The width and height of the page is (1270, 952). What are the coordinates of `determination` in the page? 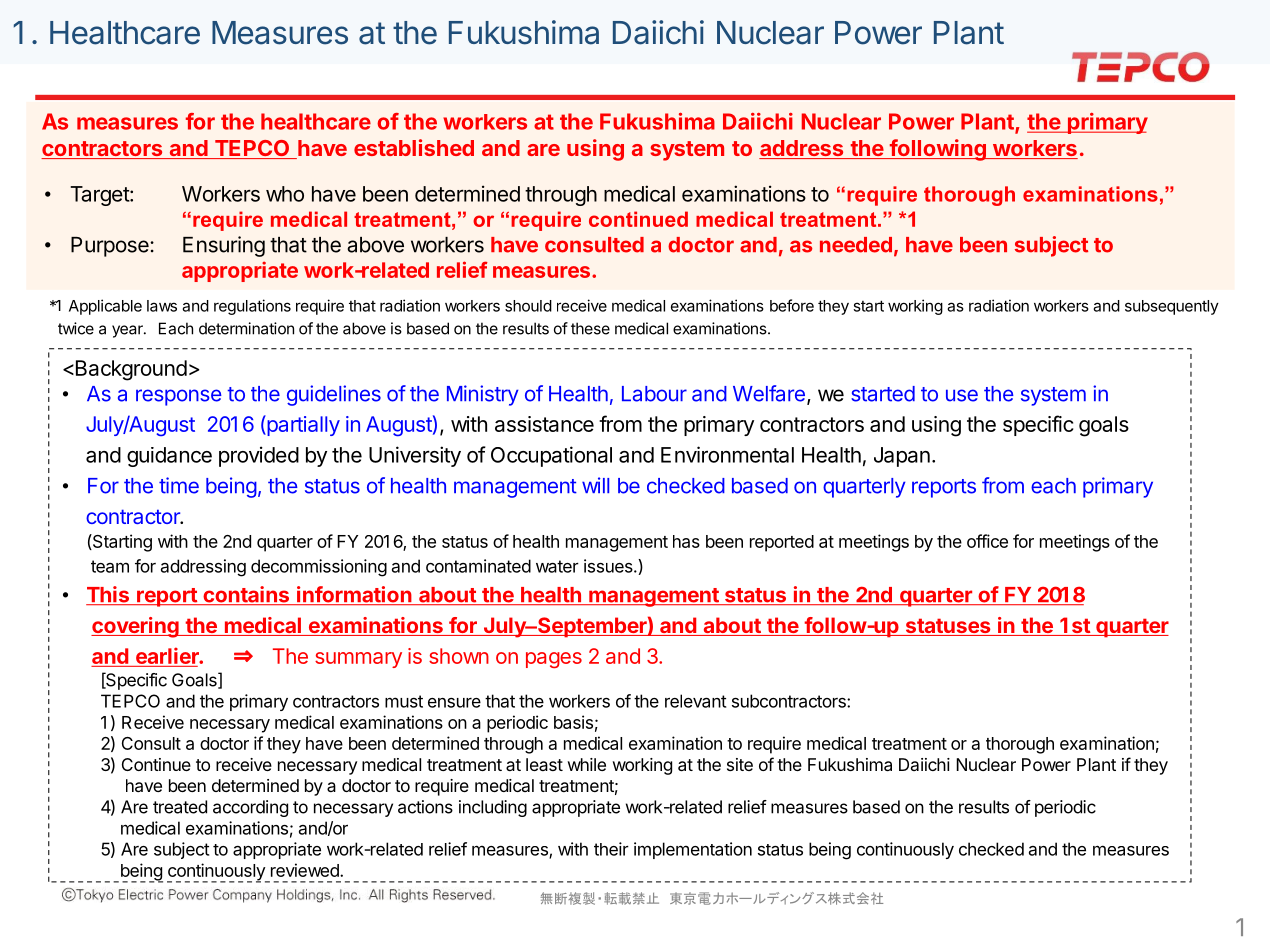 It's located at (246, 328).
